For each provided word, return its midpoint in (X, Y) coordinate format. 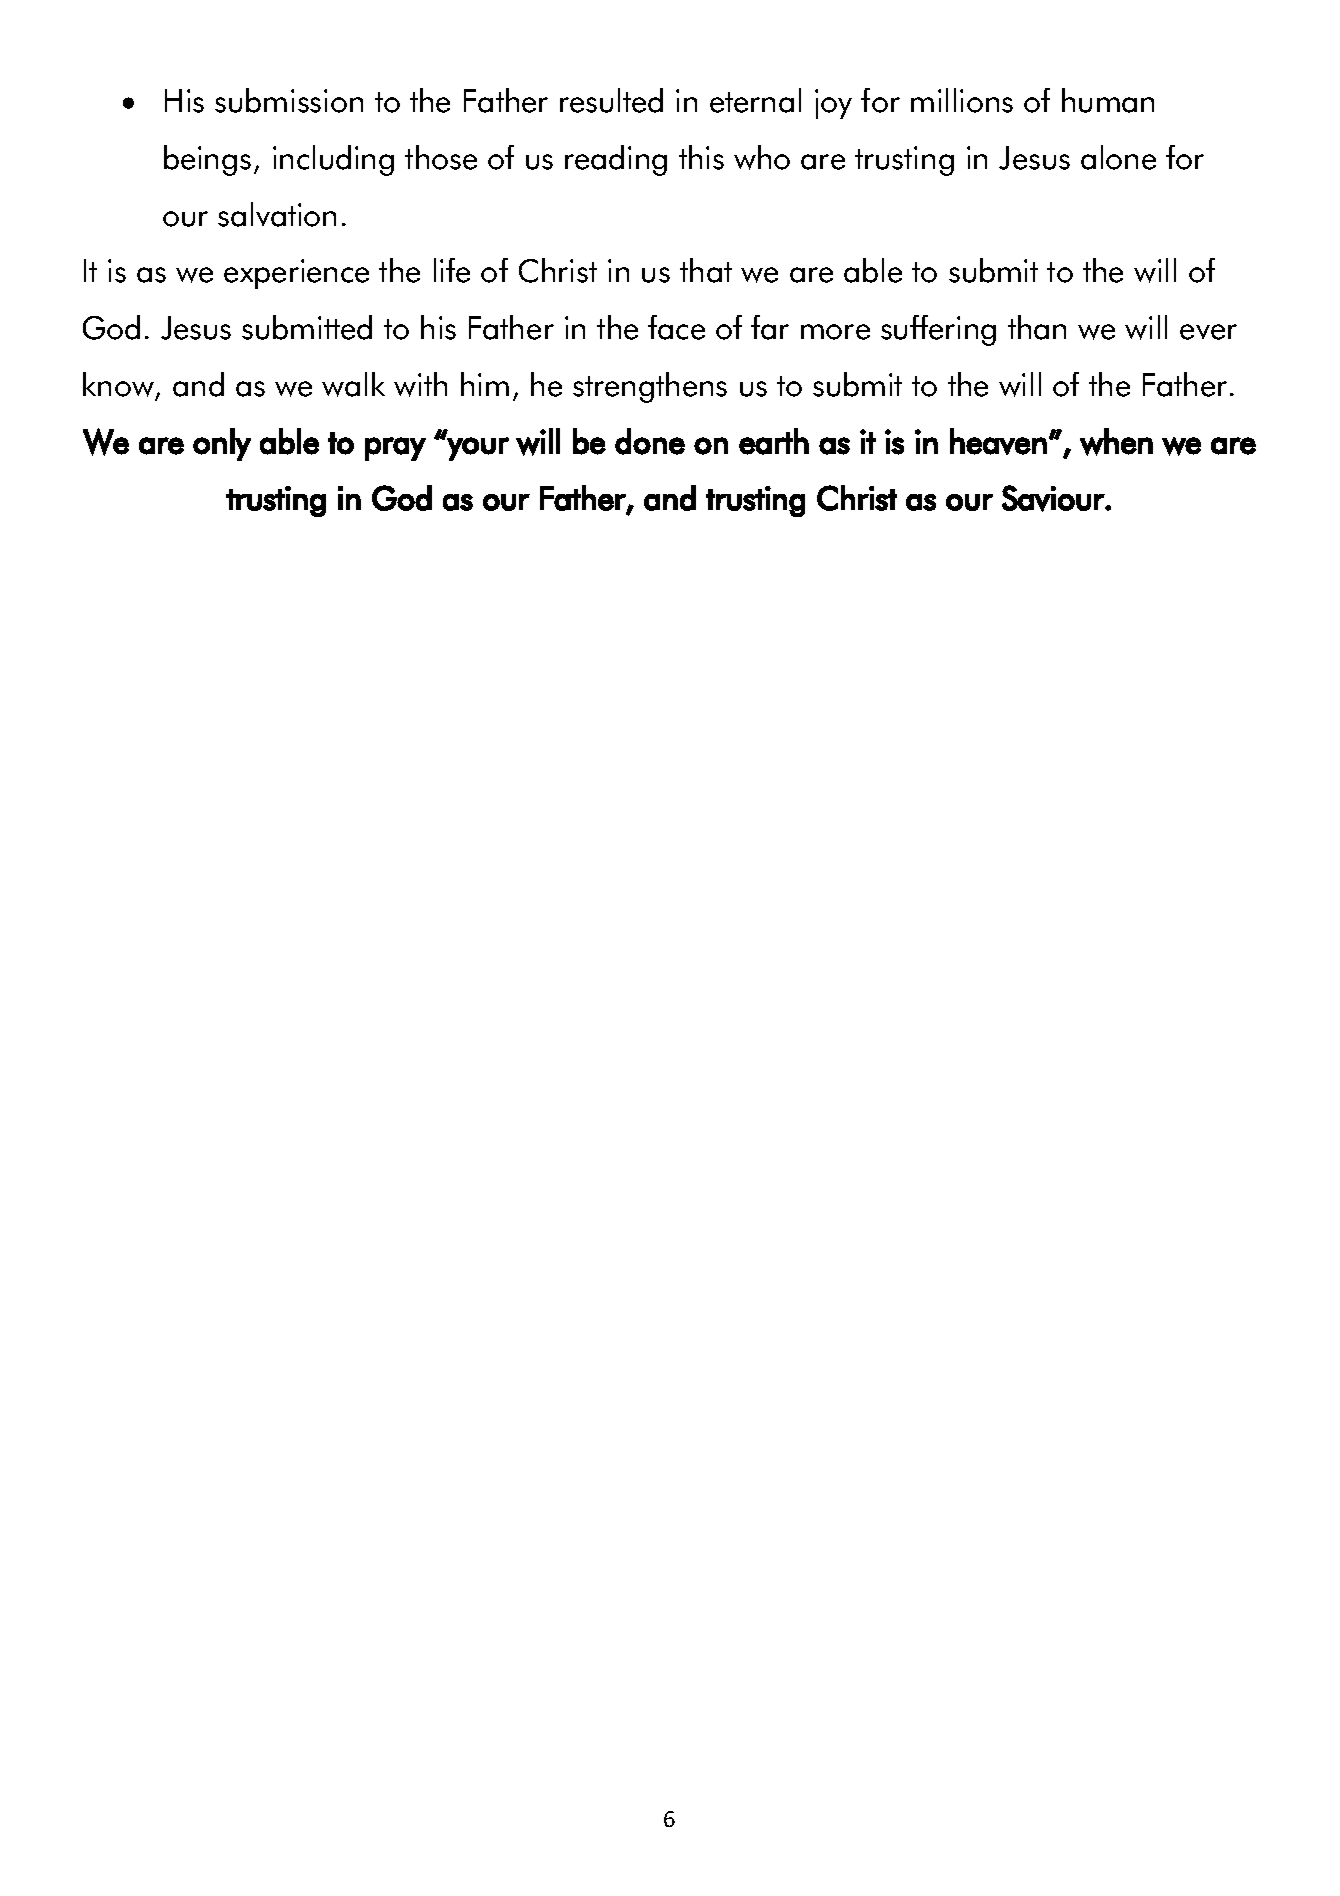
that (706, 270)
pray (395, 449)
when (1116, 442)
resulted (611, 100)
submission (289, 100)
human (1108, 100)
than (1037, 327)
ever (1208, 332)
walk (353, 384)
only (222, 444)
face (676, 327)
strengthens (650, 387)
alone (1118, 157)
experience (296, 274)
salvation (277, 214)
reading (616, 160)
